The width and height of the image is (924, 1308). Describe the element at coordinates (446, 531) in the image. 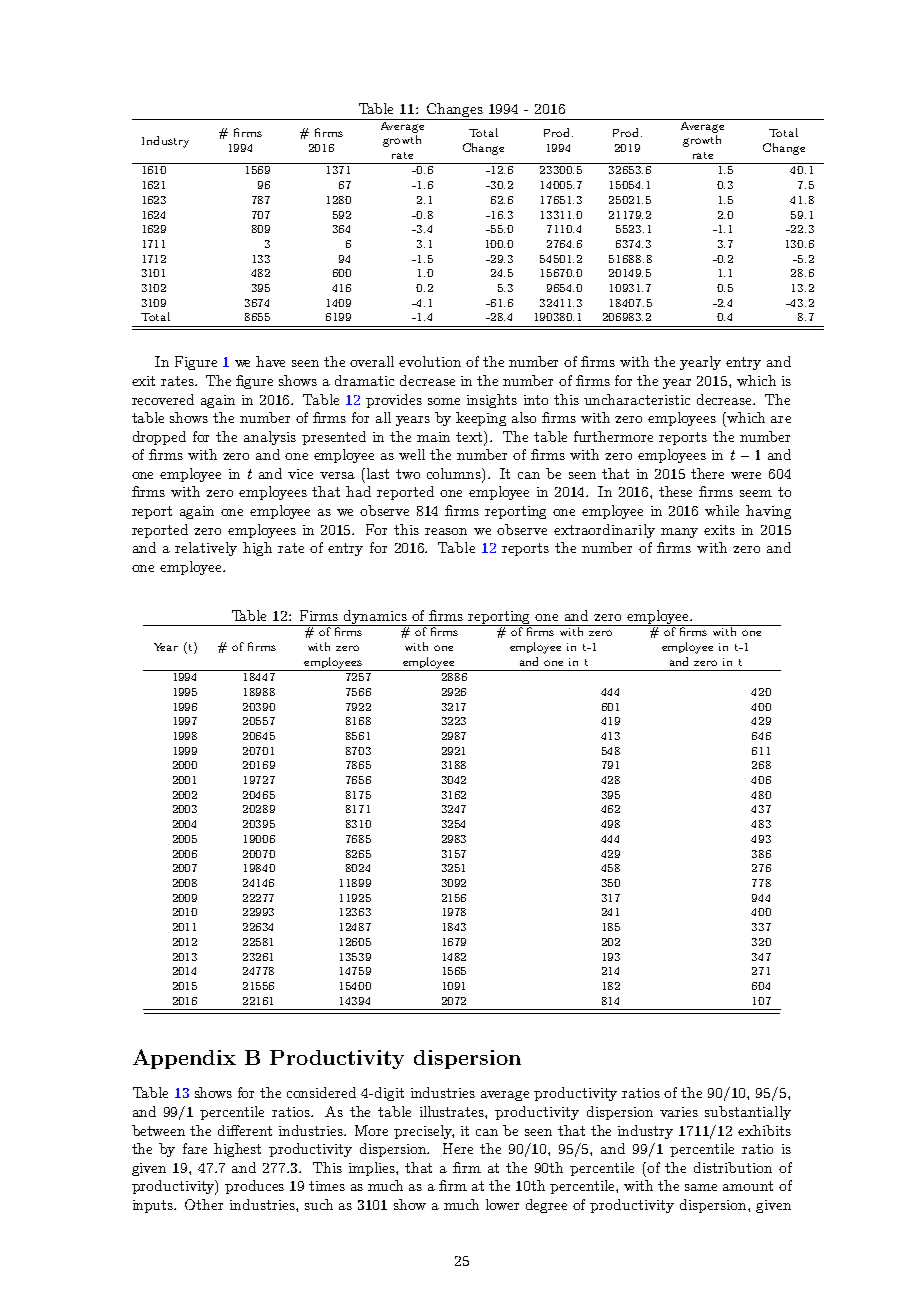

I see `reason` at that location.
